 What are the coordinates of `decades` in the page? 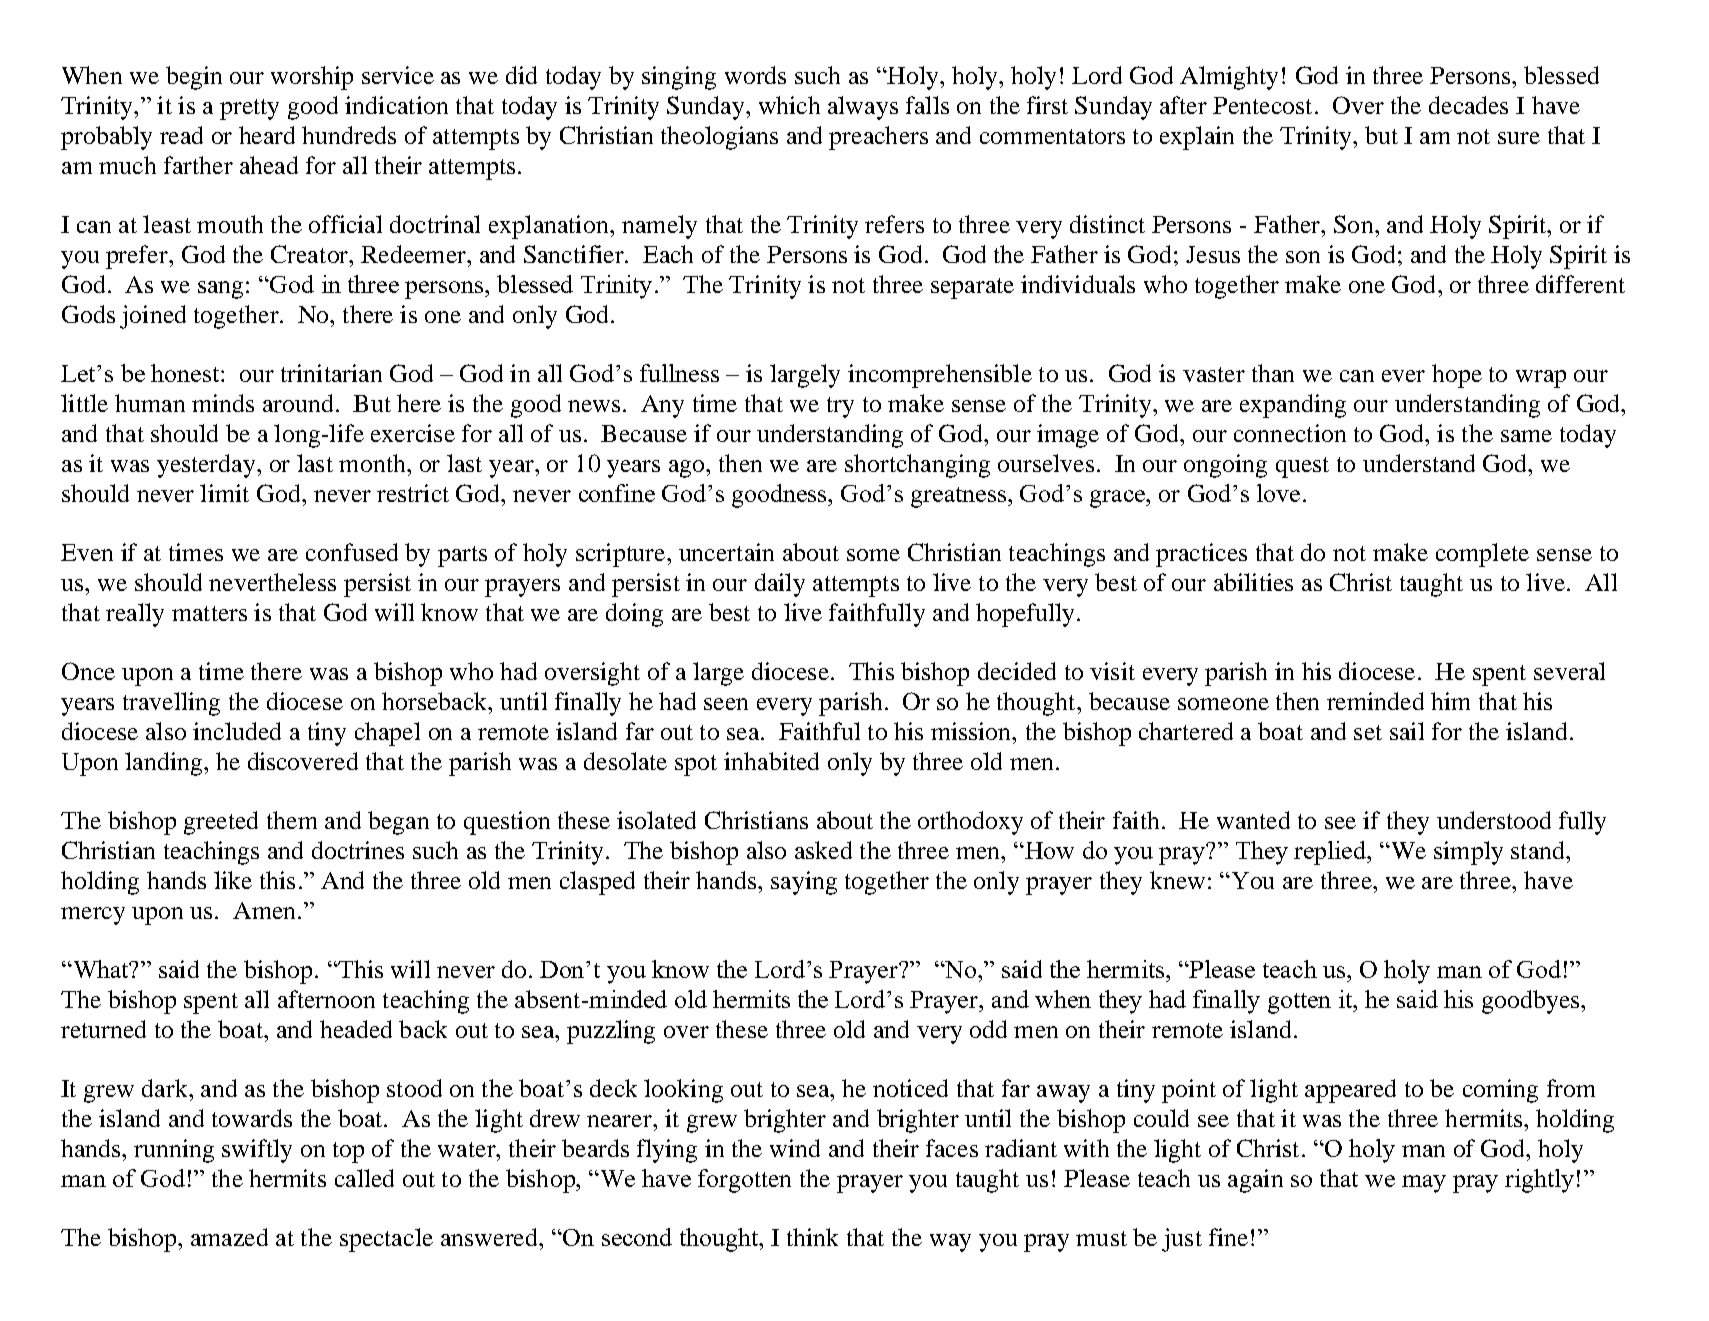 It's located at (1468, 105).
